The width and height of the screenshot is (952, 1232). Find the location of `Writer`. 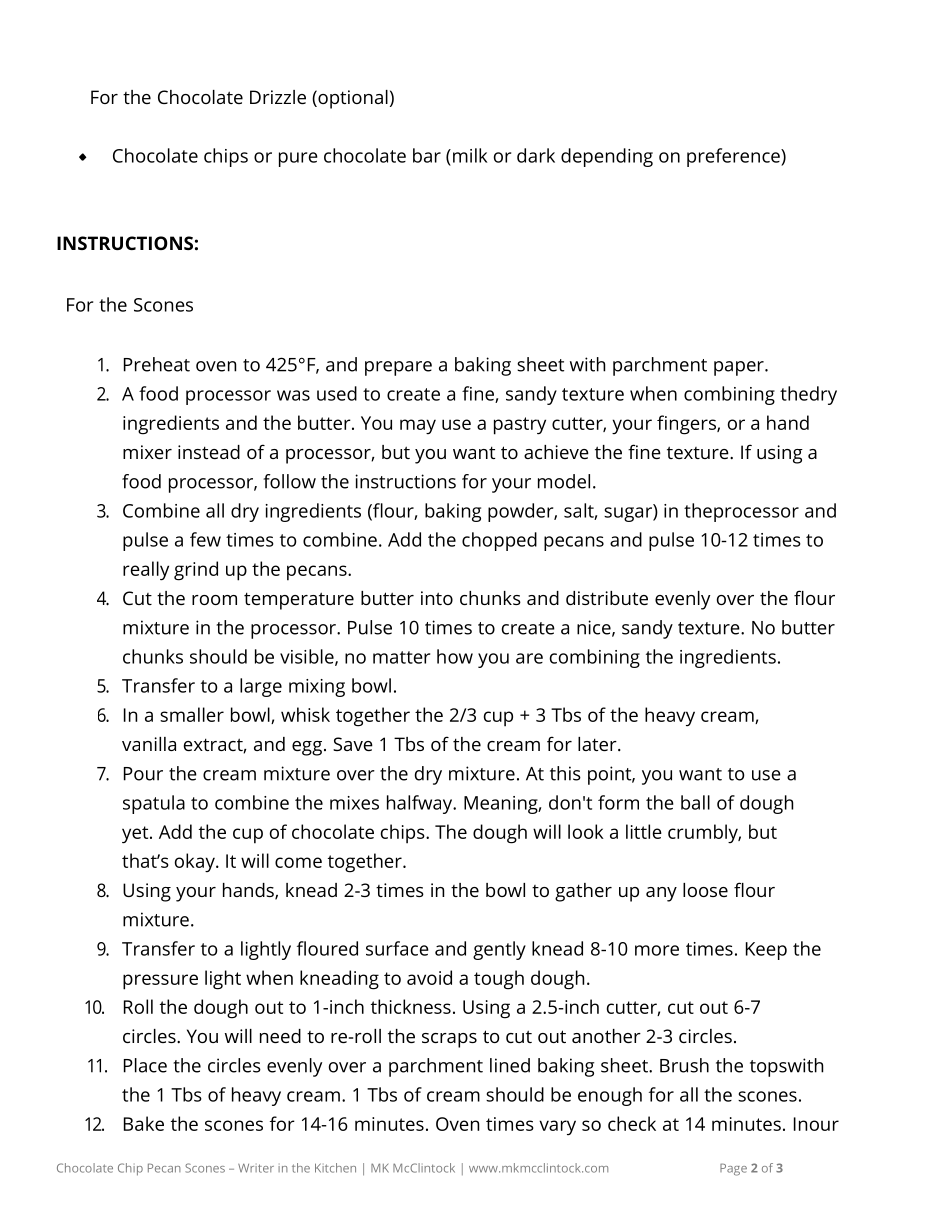

Writer is located at coordinates (256, 1168).
